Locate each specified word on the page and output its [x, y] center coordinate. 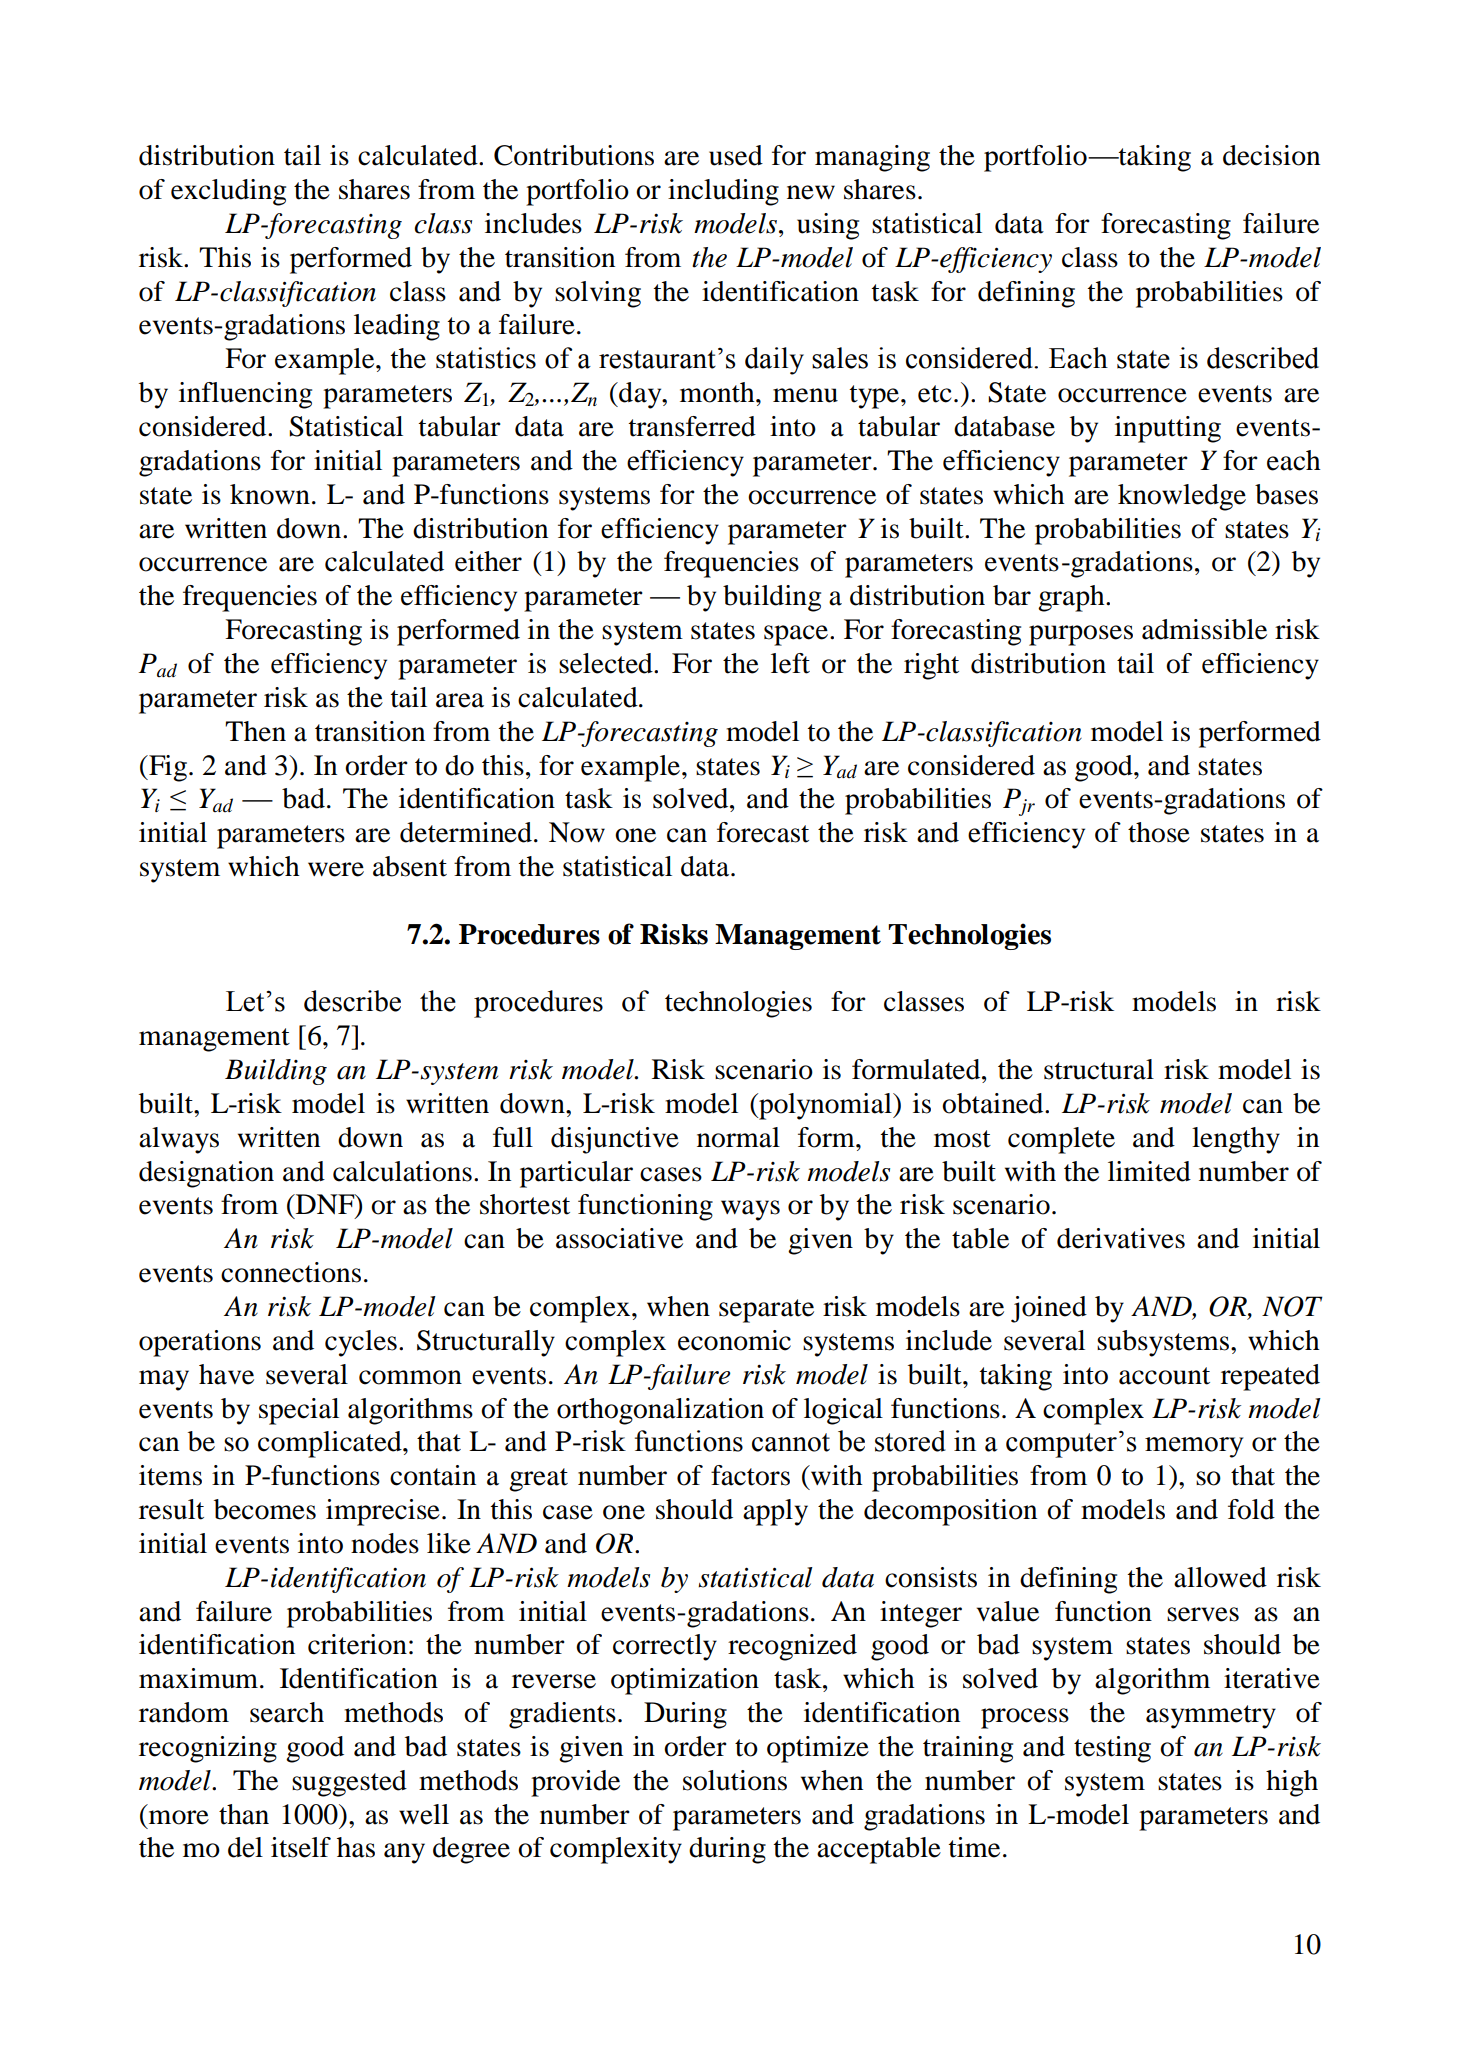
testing [1112, 1749]
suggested [349, 1783]
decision [1271, 155]
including [723, 192]
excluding [228, 192]
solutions [735, 1780]
